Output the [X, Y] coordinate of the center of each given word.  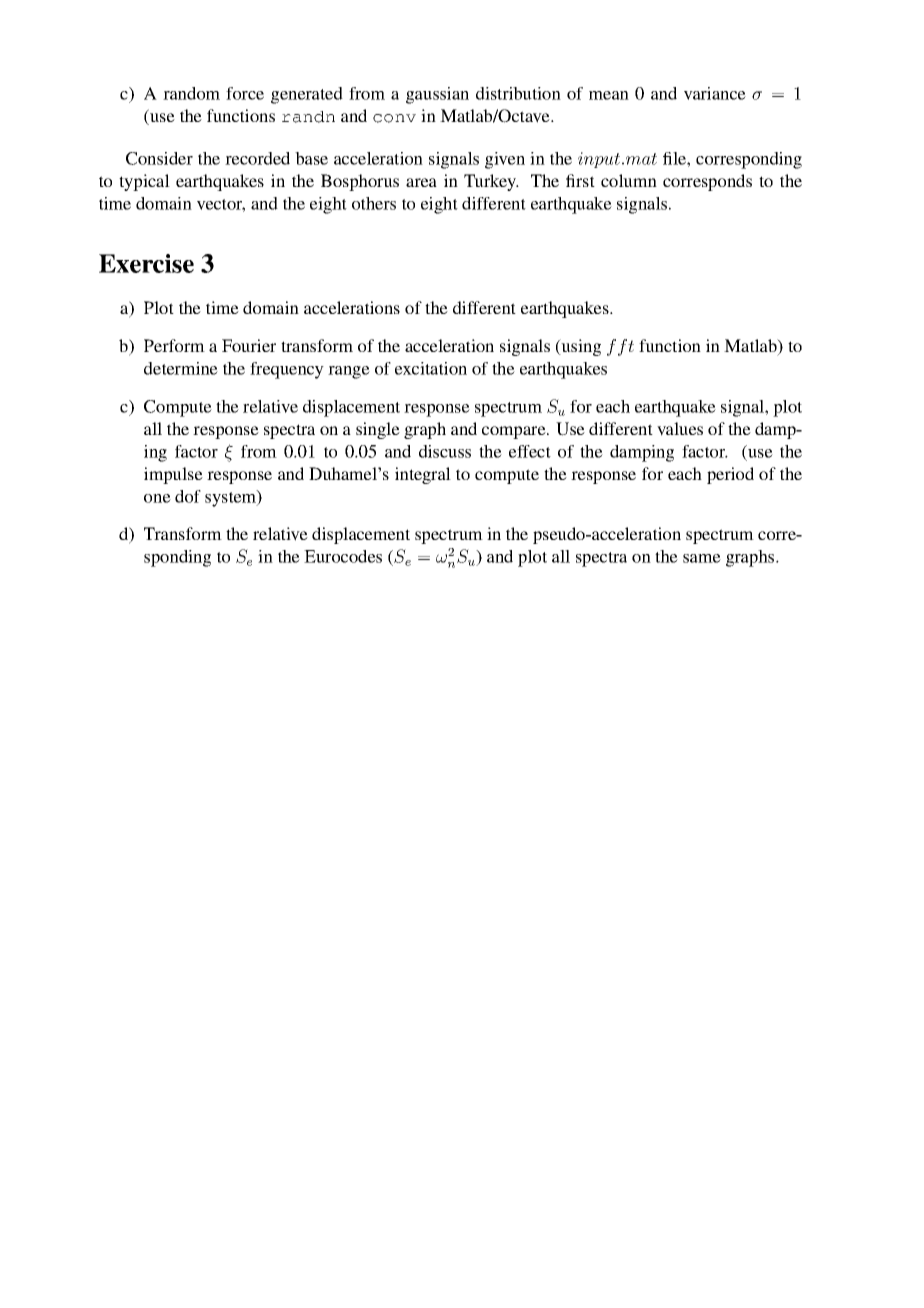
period [730, 475]
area [421, 182]
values [680, 429]
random [191, 93]
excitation [431, 368]
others [374, 203]
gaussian [437, 95]
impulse [173, 475]
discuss [445, 451]
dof [188, 496]
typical [144, 182]
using [580, 347]
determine [181, 368]
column [629, 180]
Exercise [146, 263]
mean [609, 95]
